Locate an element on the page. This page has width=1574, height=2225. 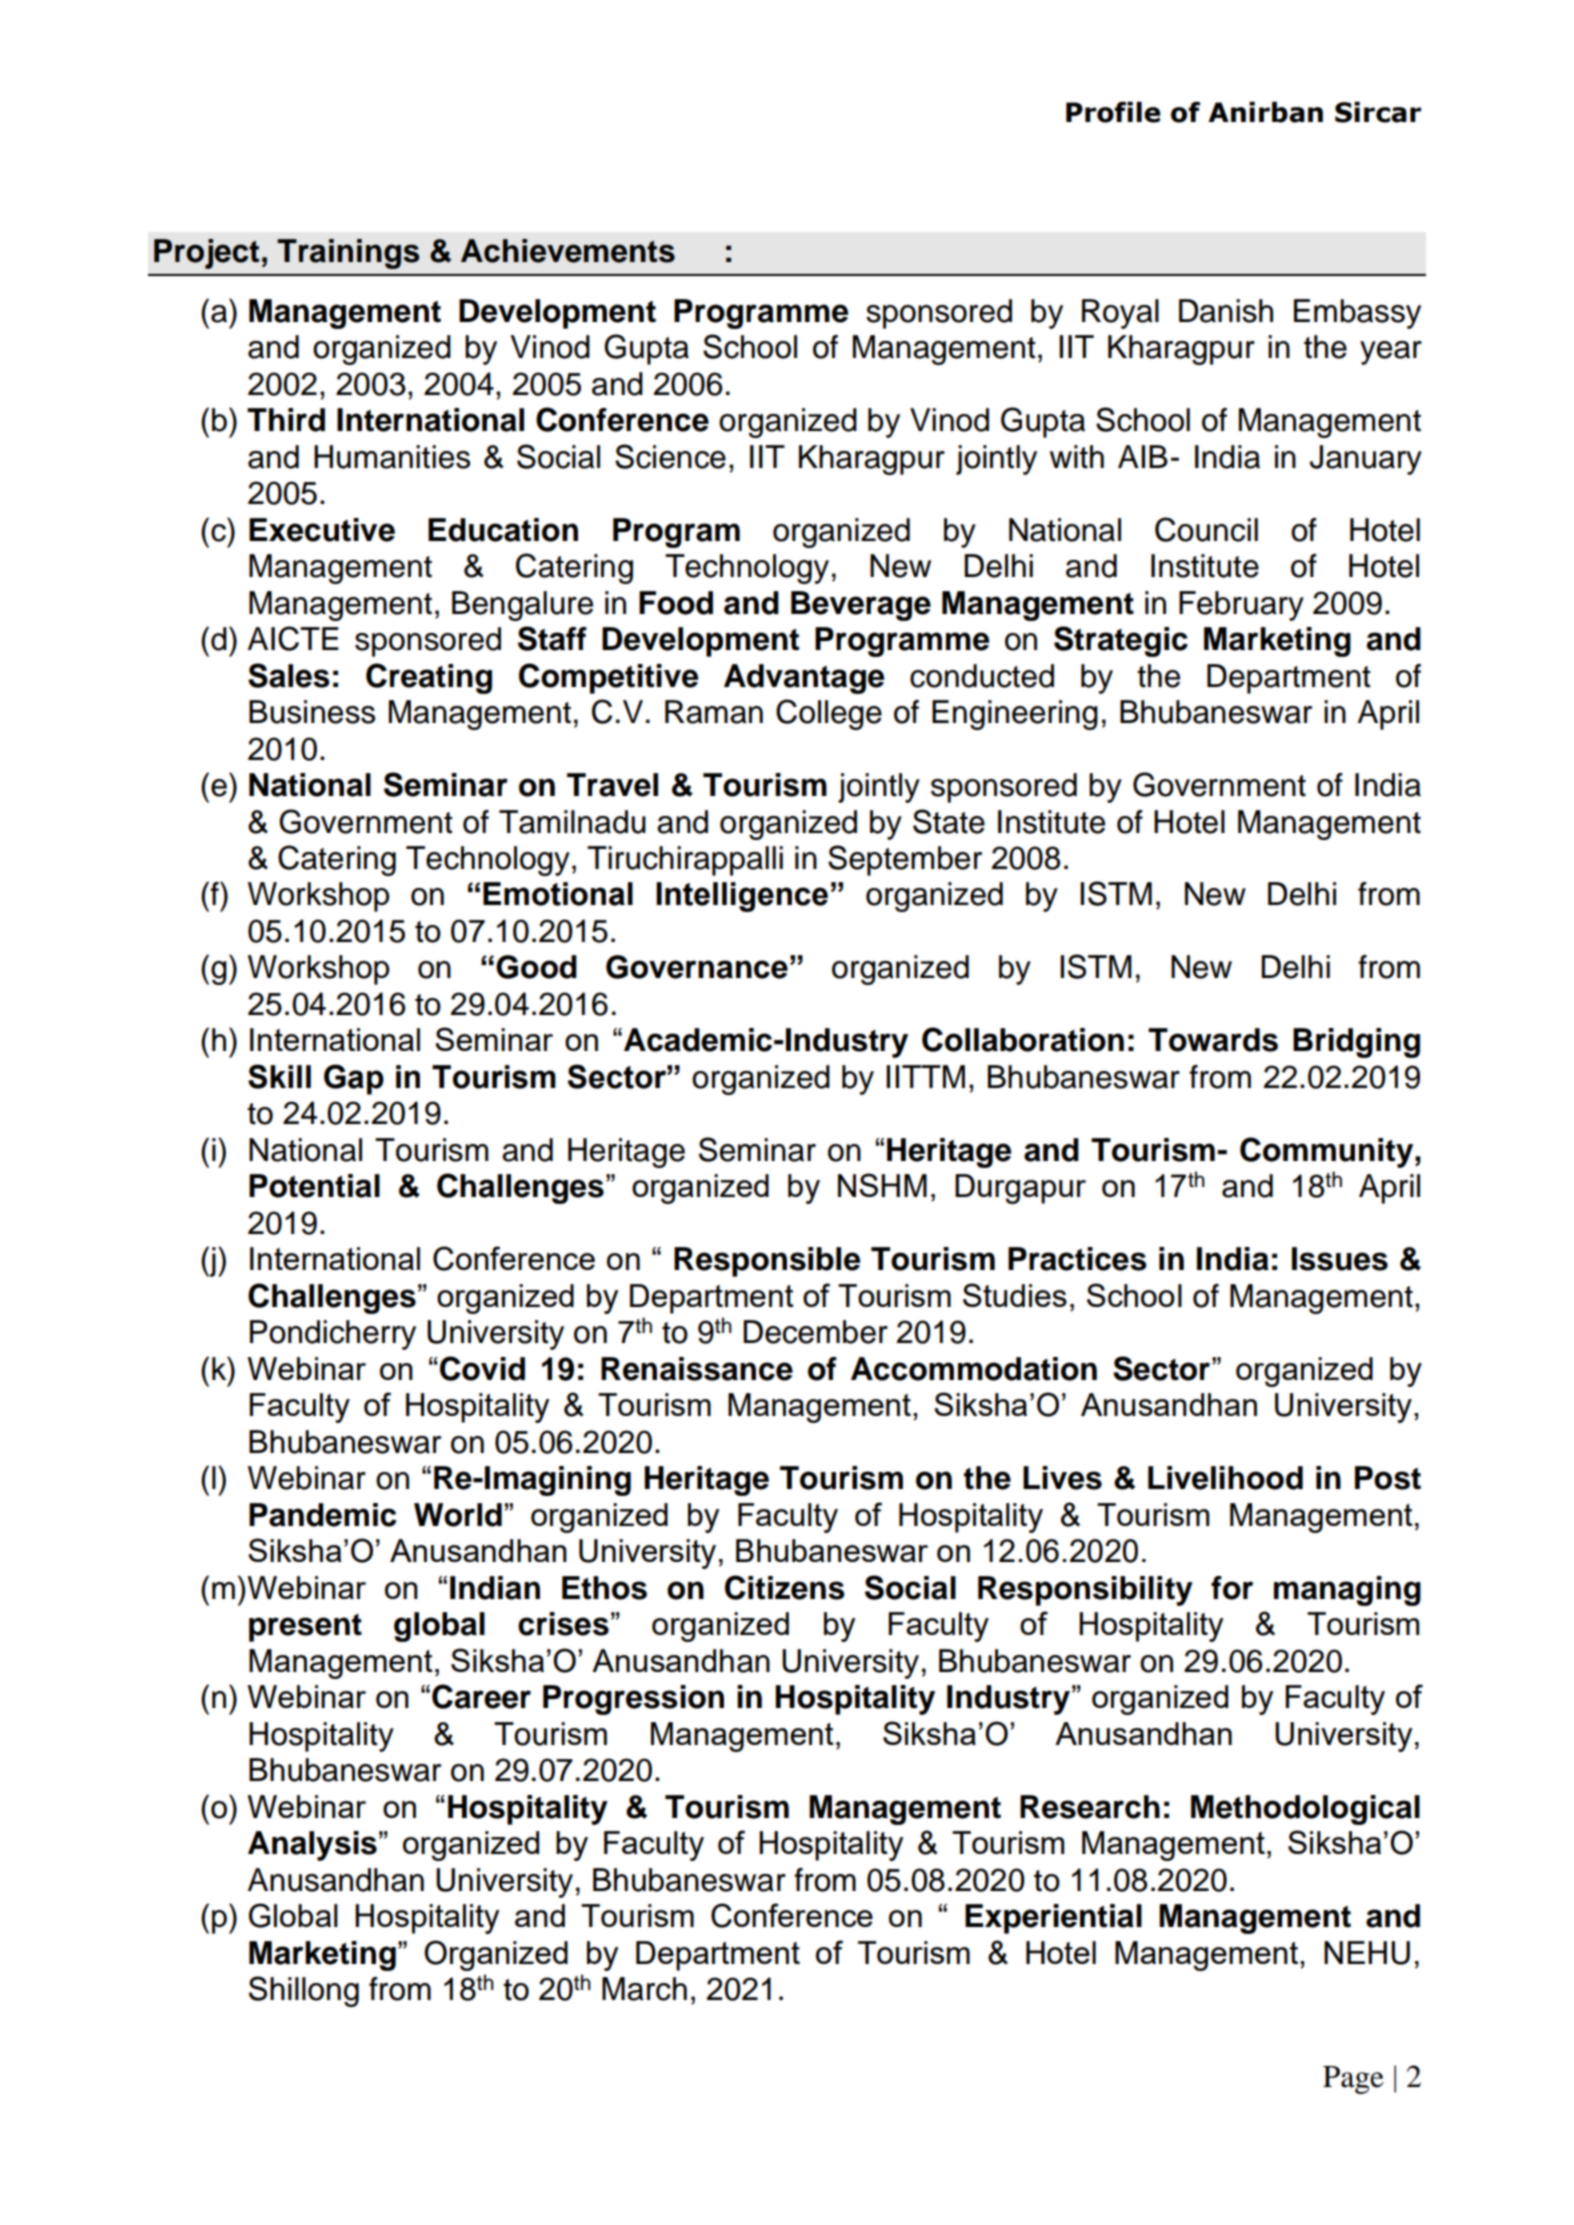
December is located at coordinates (815, 1332).
